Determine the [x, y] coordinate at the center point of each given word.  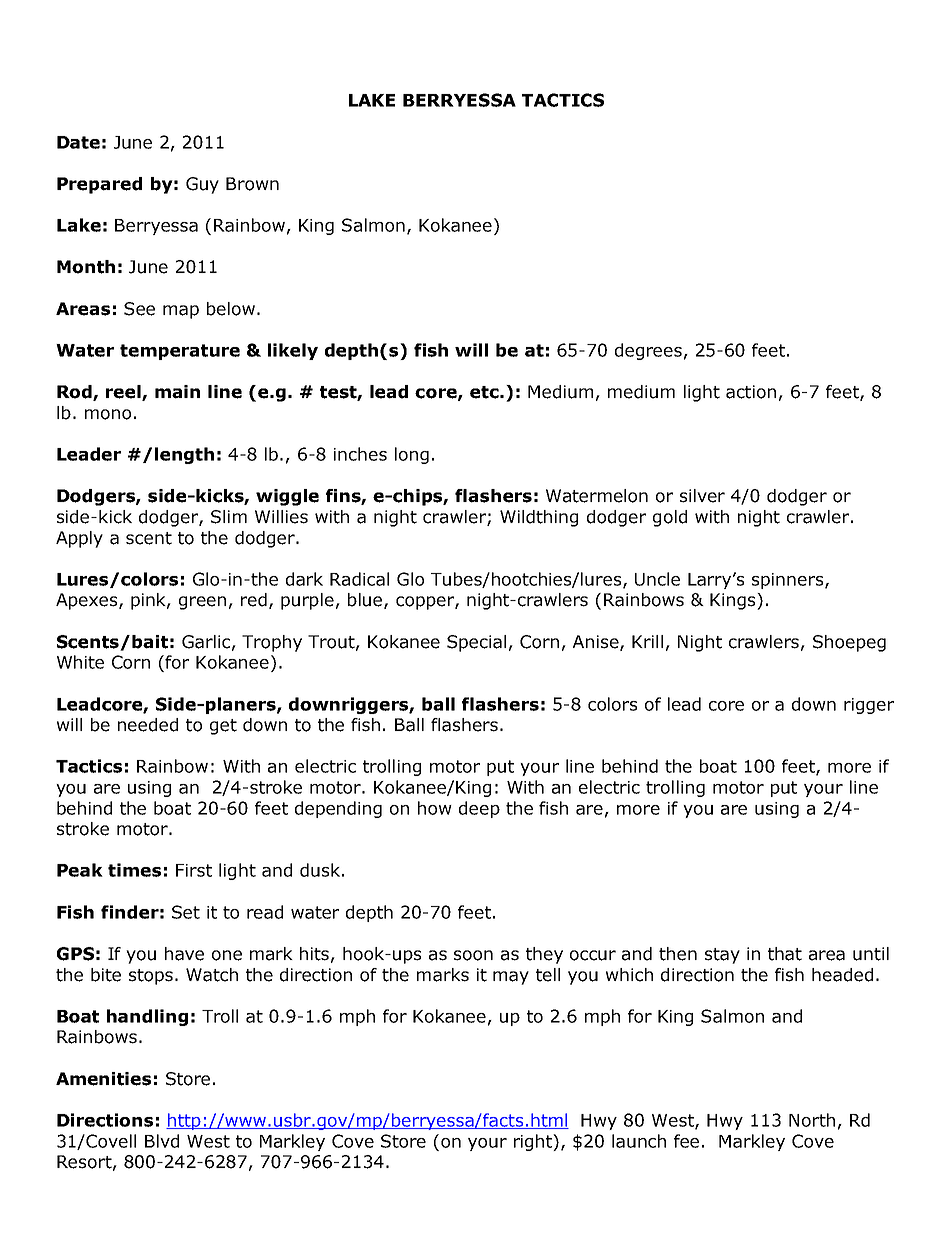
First [194, 870]
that [785, 954]
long [412, 455]
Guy [202, 185]
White [80, 662]
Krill [647, 641]
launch [639, 1141]
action [751, 392]
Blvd [162, 1141]
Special [476, 643]
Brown [252, 184]
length [184, 455]
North [812, 1120]
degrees [648, 351]
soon [473, 955]
